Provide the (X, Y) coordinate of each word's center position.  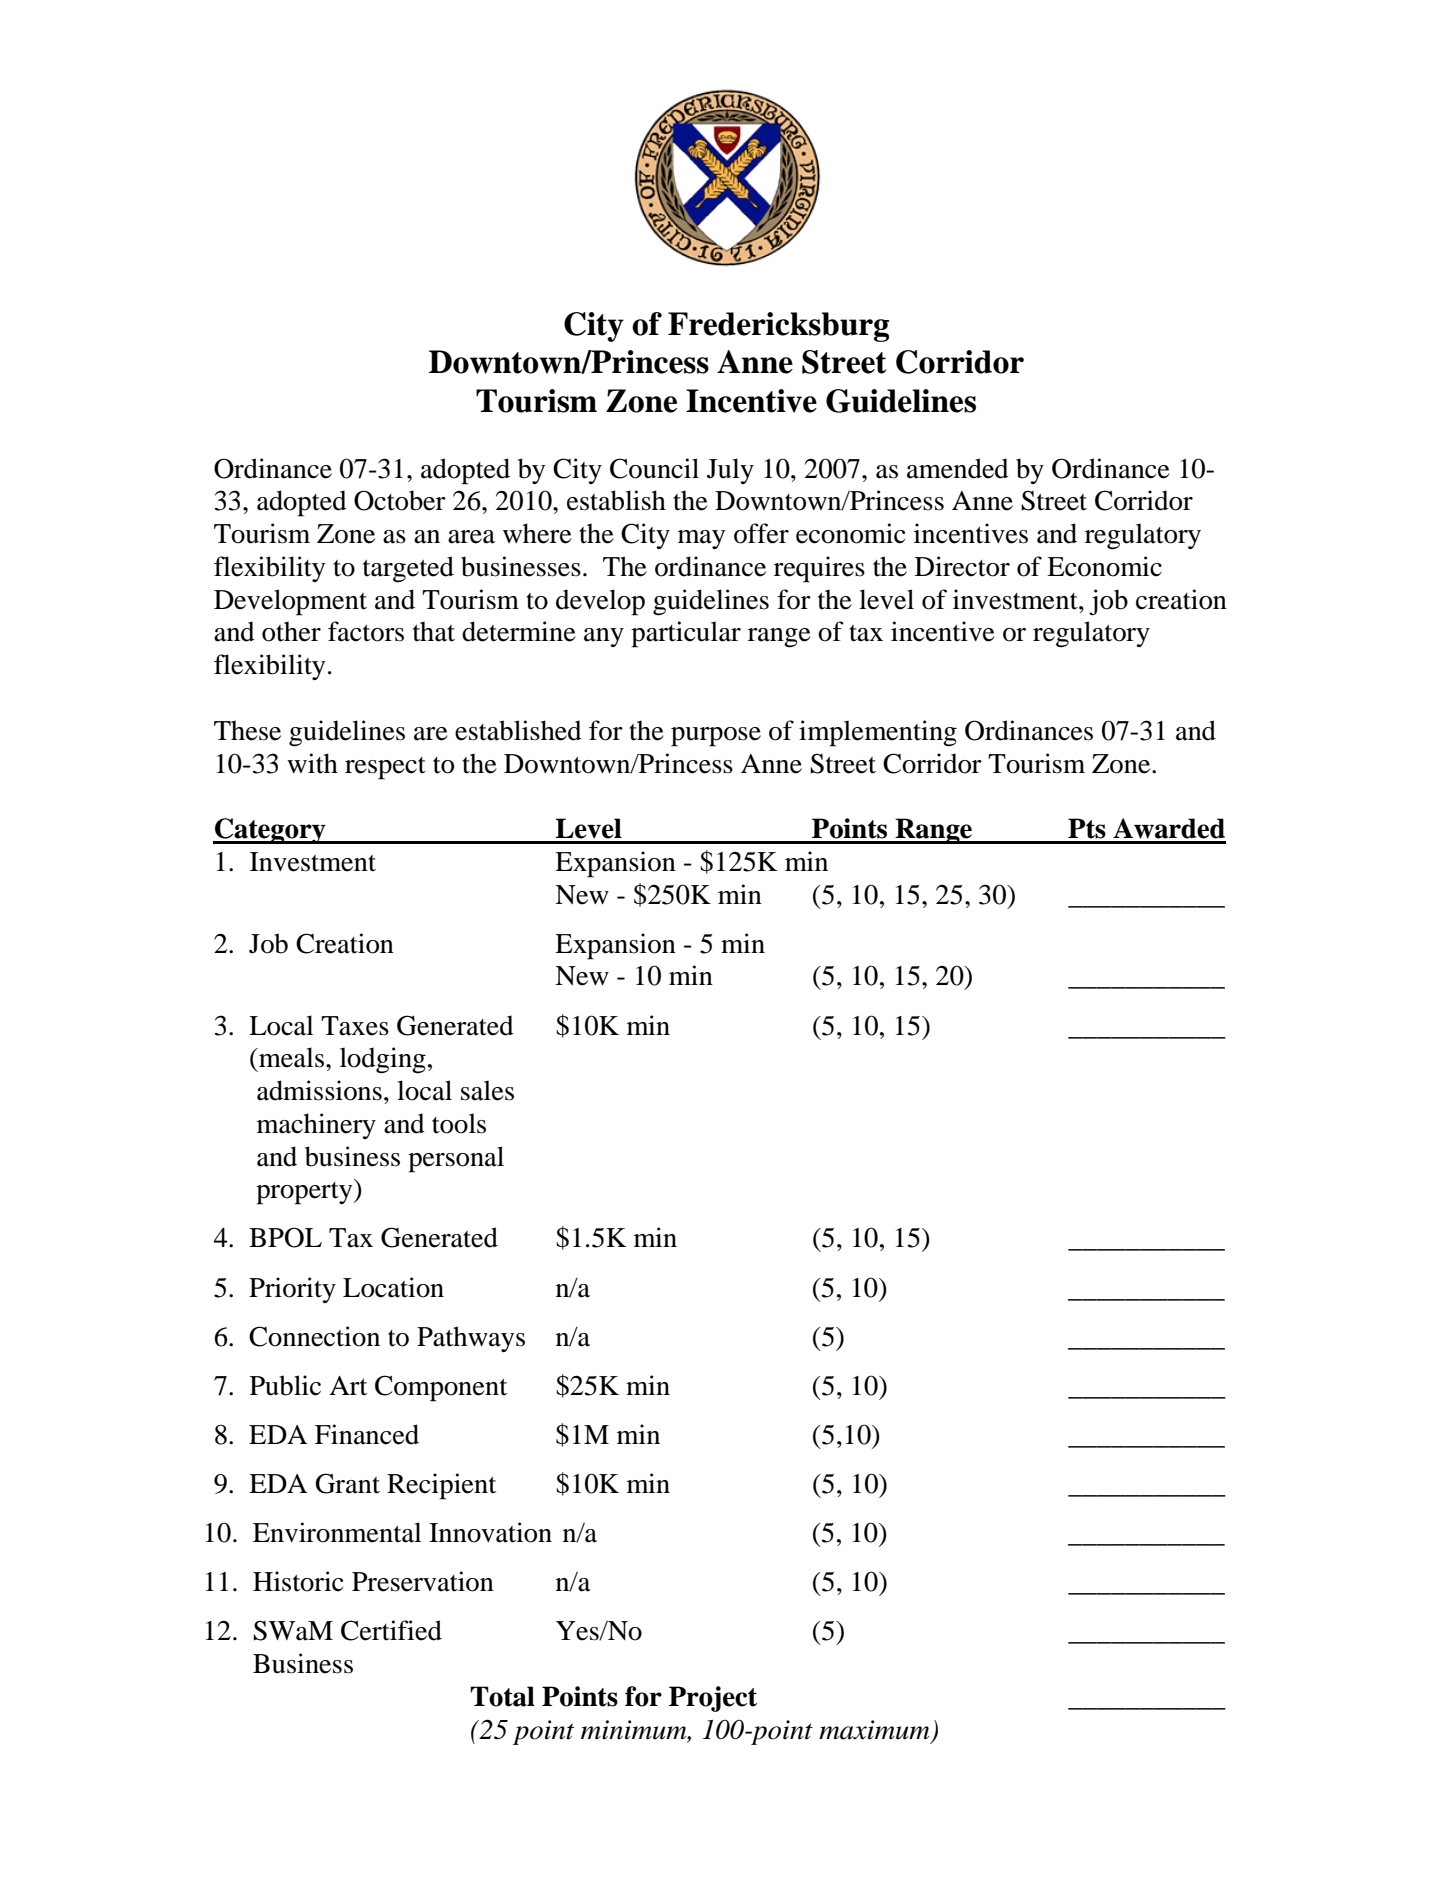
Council (654, 468)
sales (487, 1090)
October (400, 500)
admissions (319, 1090)
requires (819, 569)
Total (502, 1696)
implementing (878, 733)
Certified (391, 1630)
